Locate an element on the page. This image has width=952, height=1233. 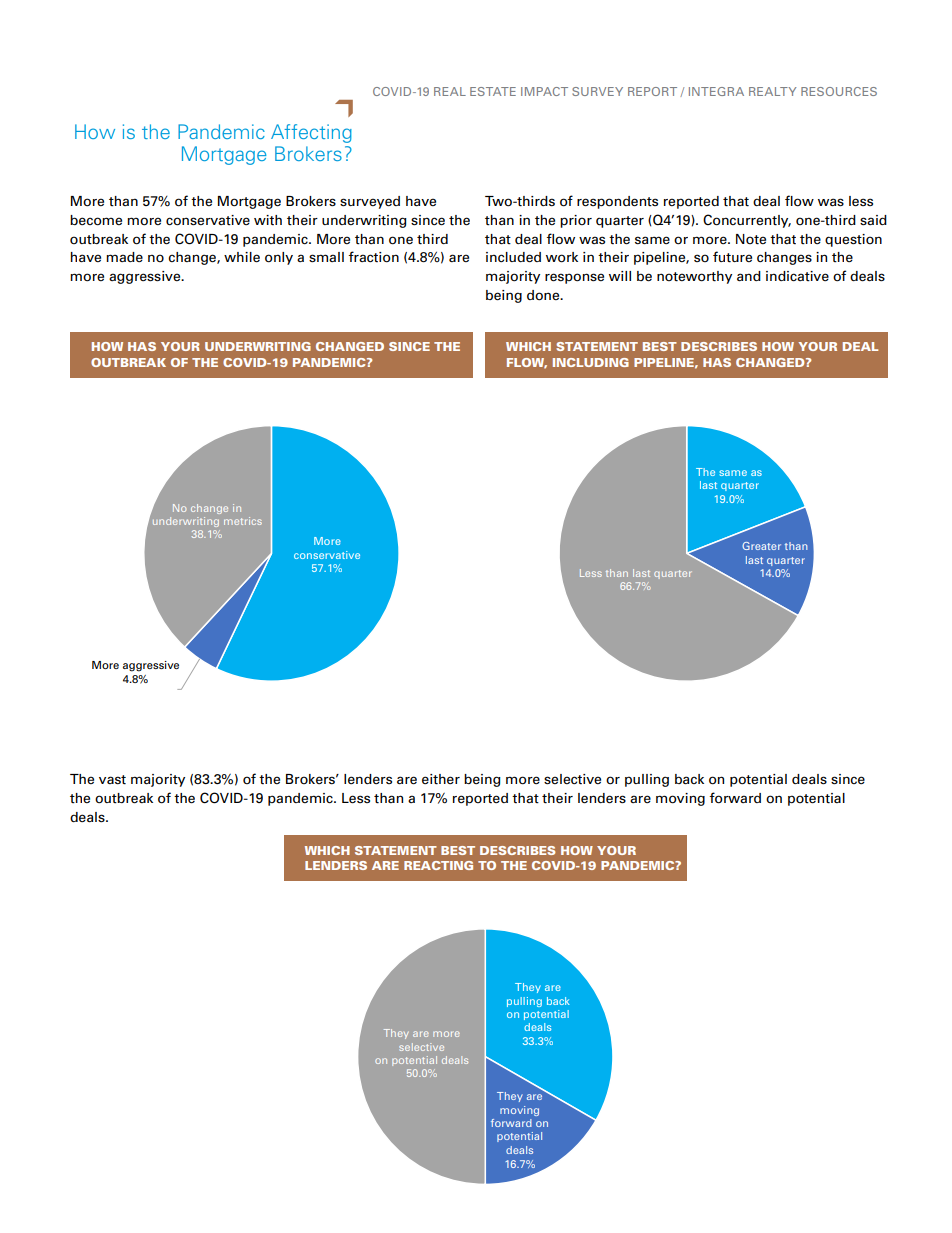
ESTATE is located at coordinates (493, 91).
